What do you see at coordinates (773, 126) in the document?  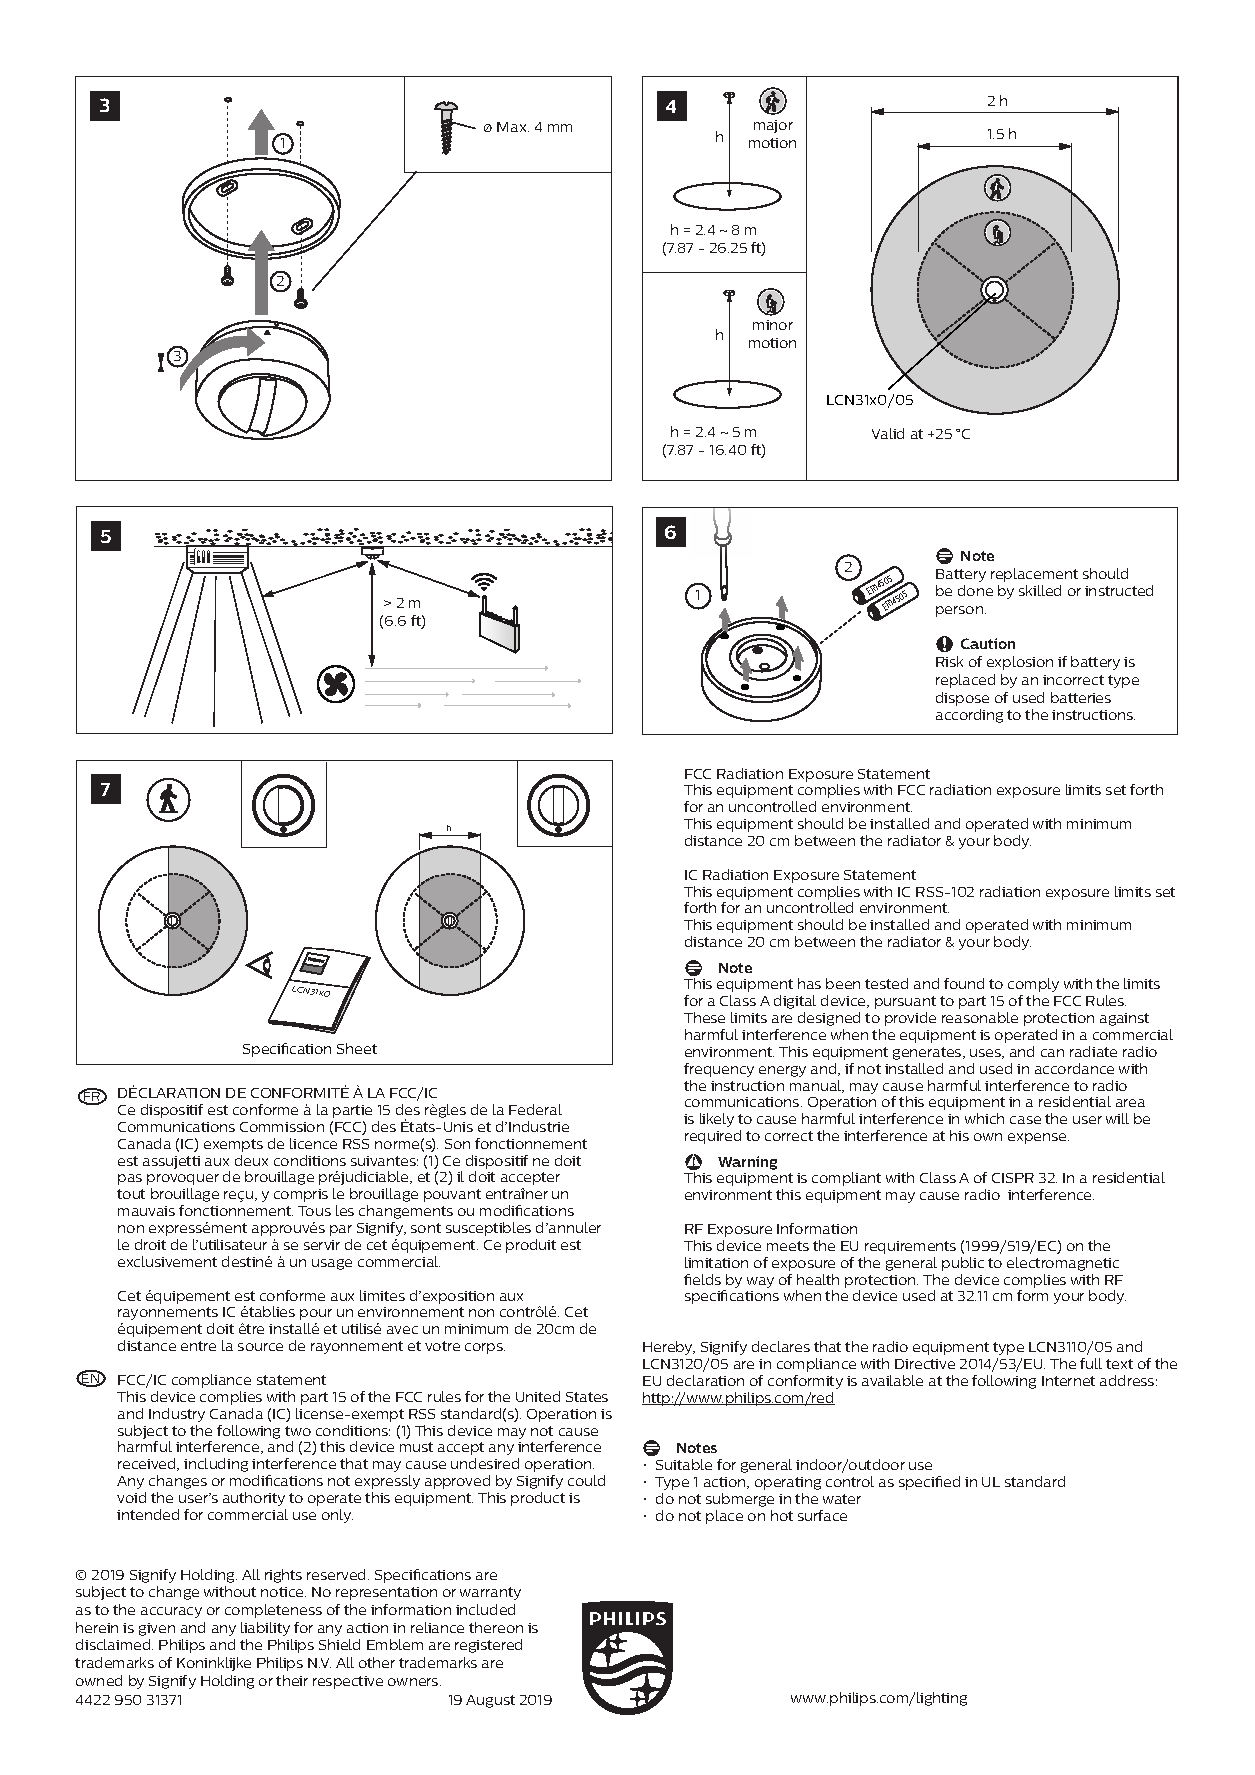 I see `major` at bounding box center [773, 126].
